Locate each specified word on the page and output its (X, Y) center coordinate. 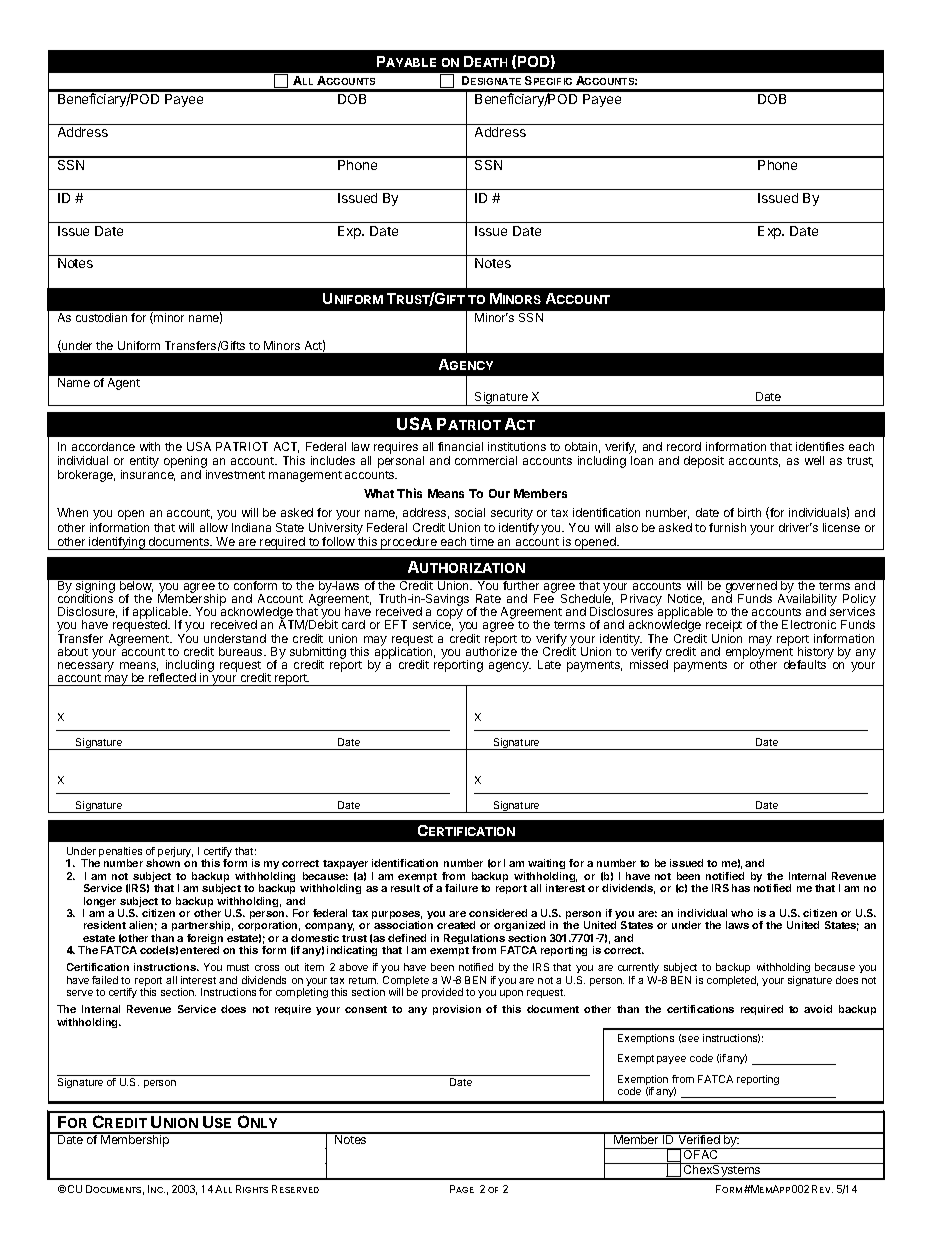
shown (163, 863)
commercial (486, 460)
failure (461, 888)
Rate (488, 598)
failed (105, 980)
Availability (807, 600)
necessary (86, 668)
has (741, 888)
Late (549, 664)
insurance (148, 475)
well (814, 460)
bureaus (242, 651)
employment (759, 653)
